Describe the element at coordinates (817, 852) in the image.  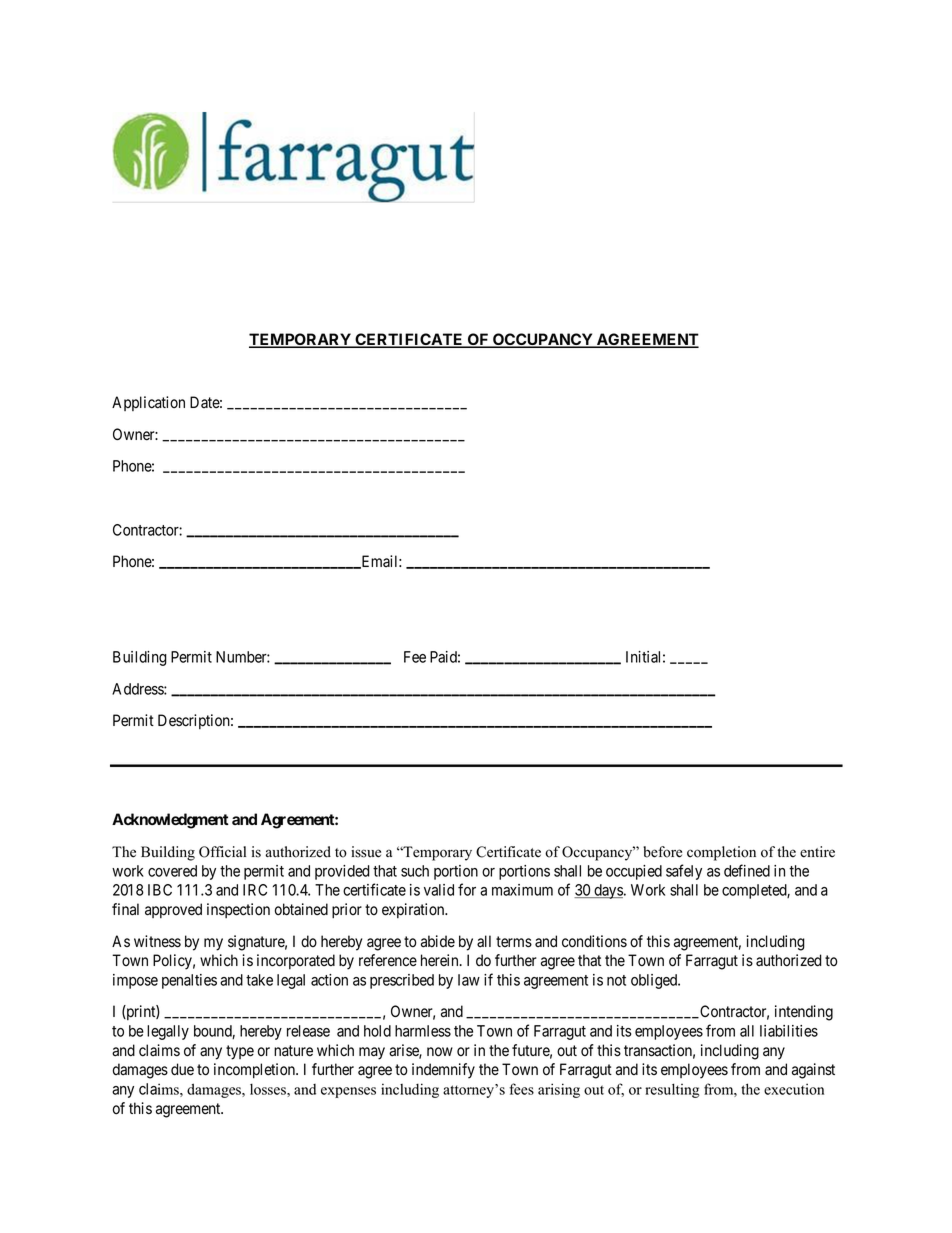
I see `entire` at that location.
